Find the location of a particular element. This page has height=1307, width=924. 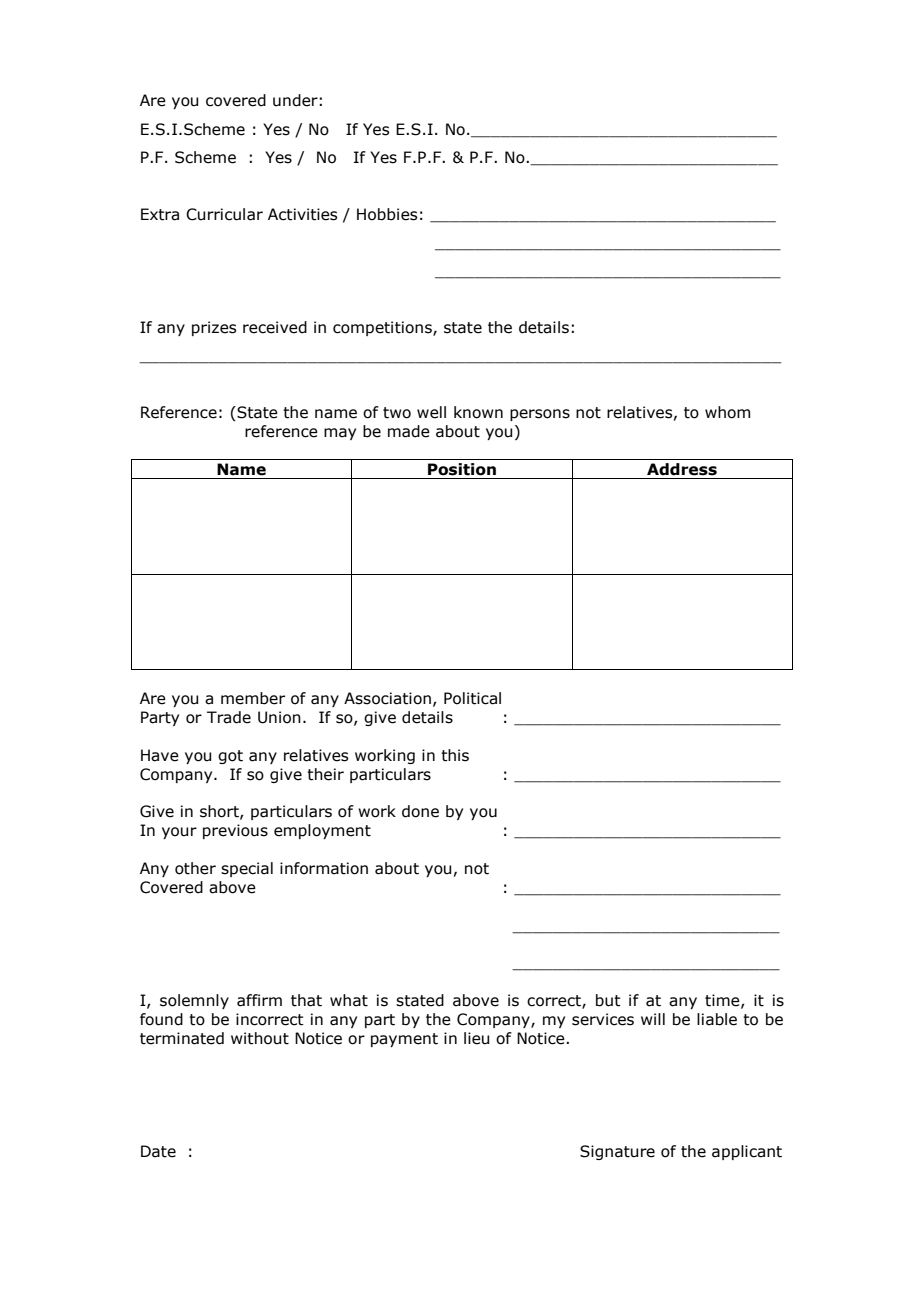

may is located at coordinates (340, 434).
